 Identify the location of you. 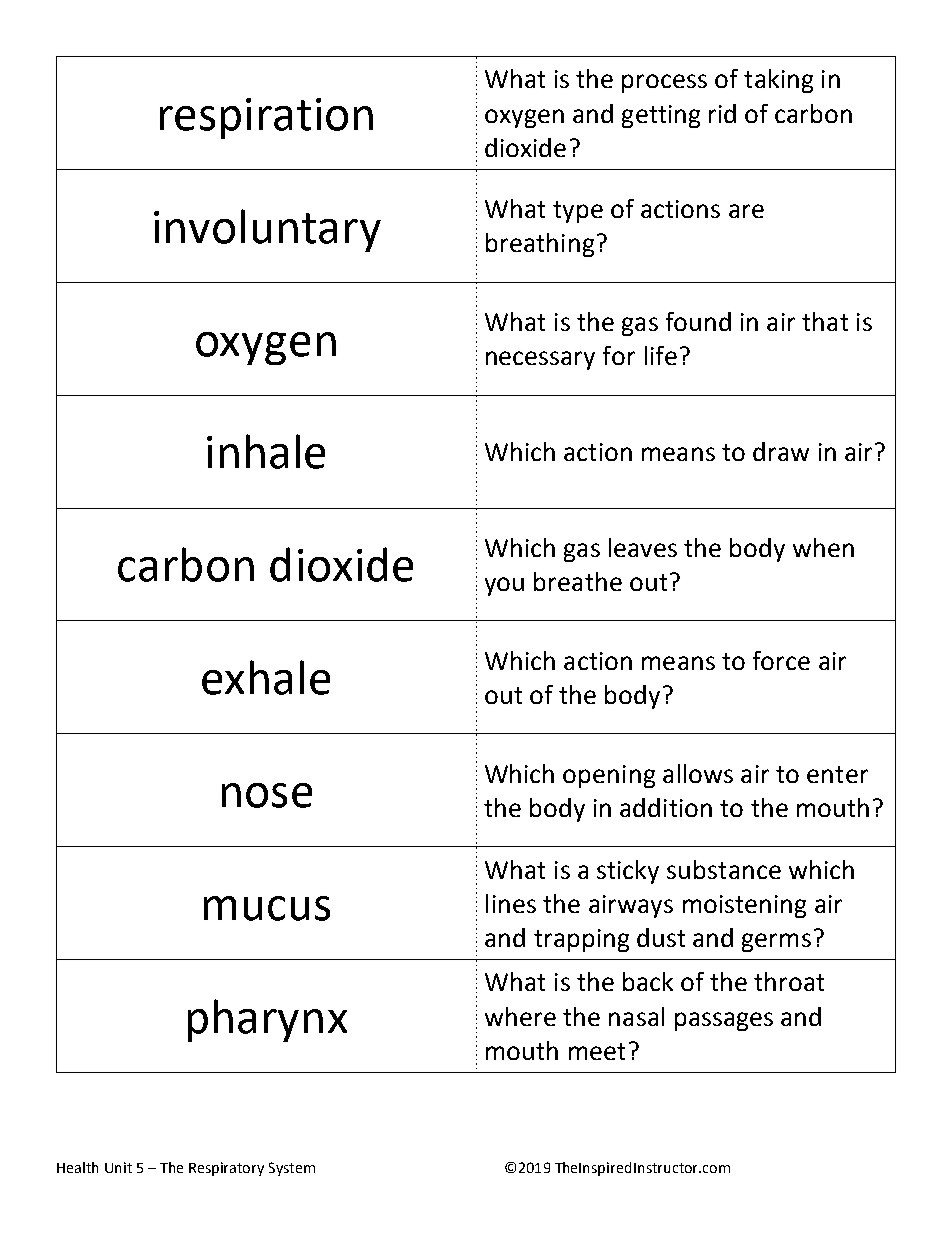
(504, 586).
